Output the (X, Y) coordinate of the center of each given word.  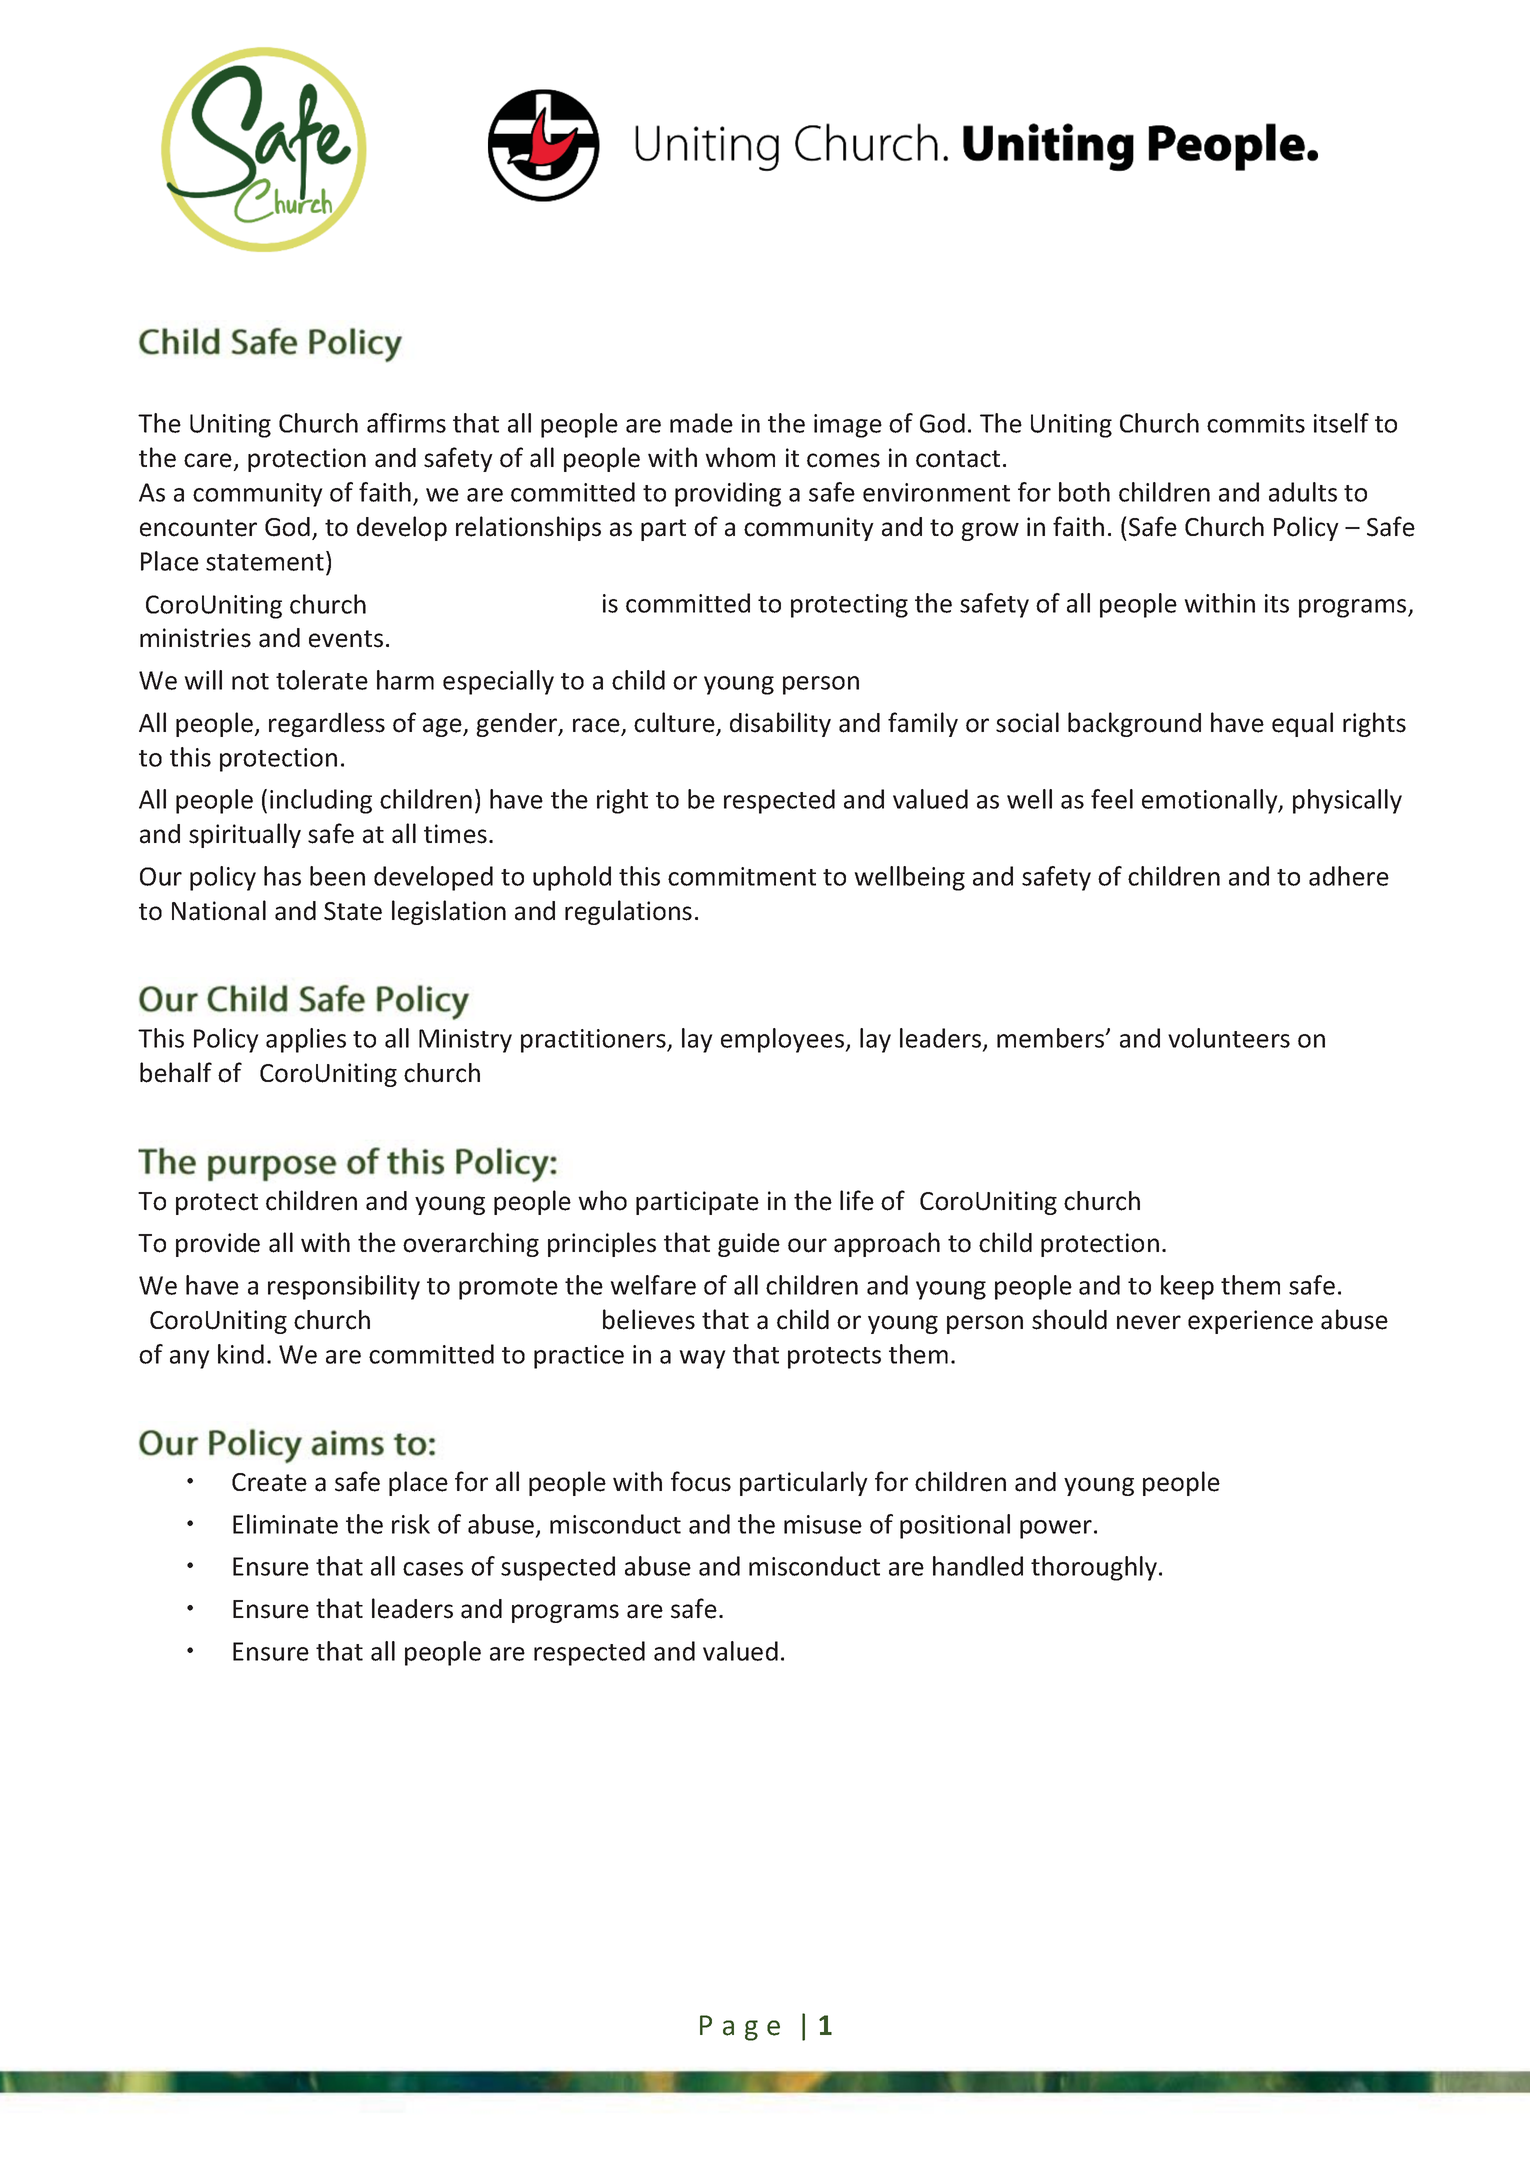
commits (1256, 423)
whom (740, 457)
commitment (742, 876)
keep (1187, 1287)
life (857, 1200)
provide (218, 1245)
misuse (823, 1524)
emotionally (1211, 801)
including (321, 801)
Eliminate (285, 1524)
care (208, 460)
